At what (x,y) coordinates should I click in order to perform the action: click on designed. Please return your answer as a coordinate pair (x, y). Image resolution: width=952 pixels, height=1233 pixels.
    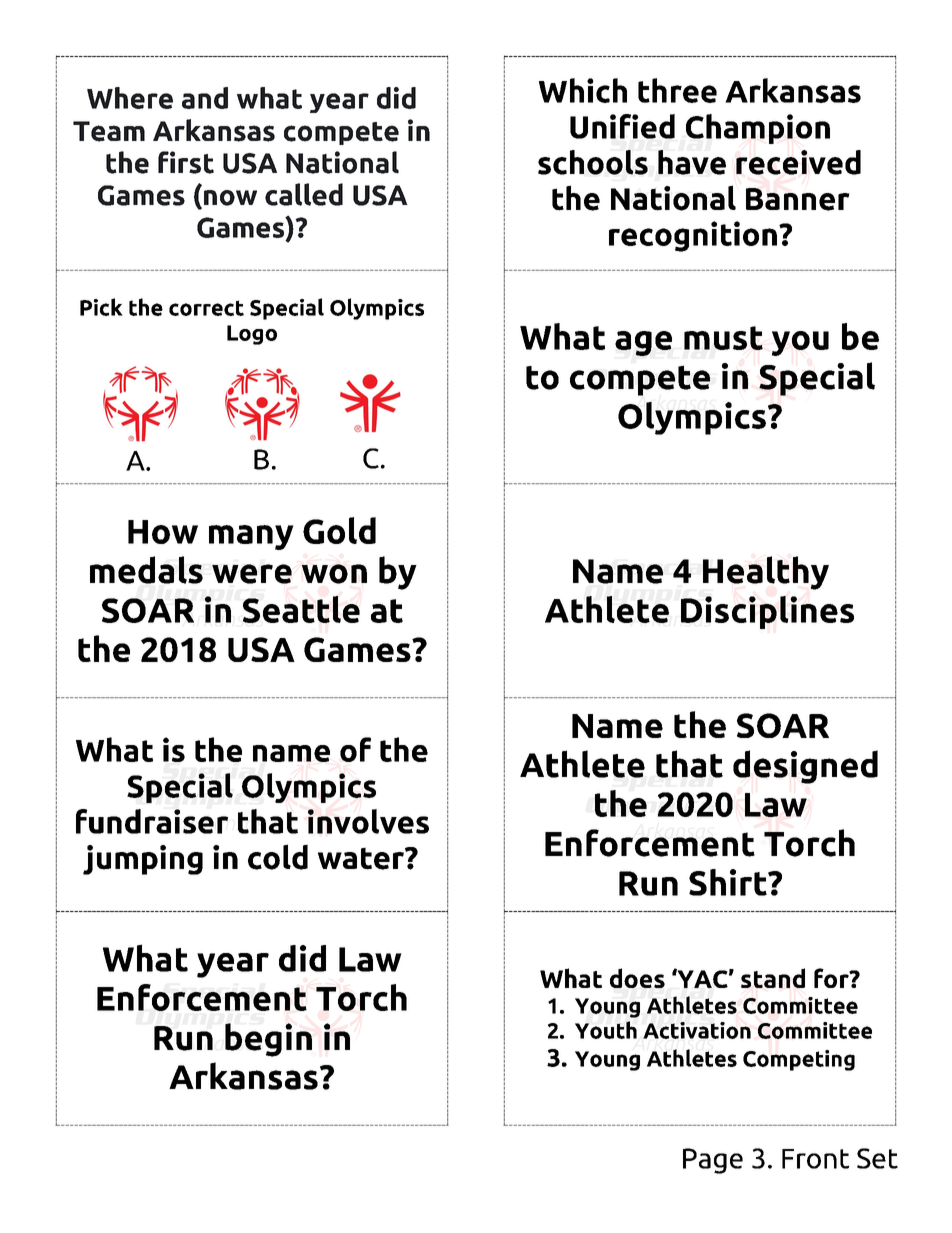
    Looking at the image, I should click on (805, 767).
